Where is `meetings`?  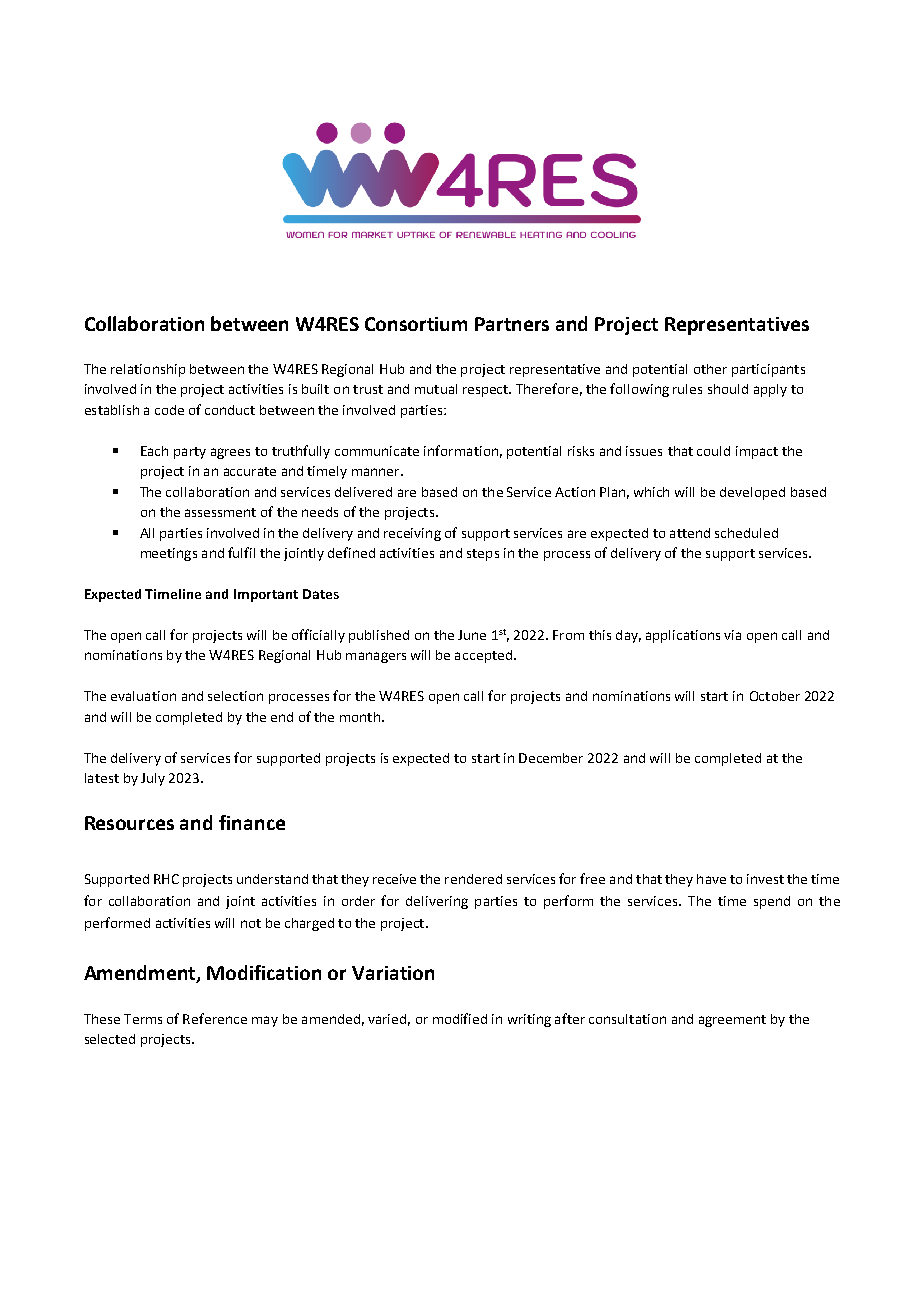
meetings is located at coordinates (169, 554).
